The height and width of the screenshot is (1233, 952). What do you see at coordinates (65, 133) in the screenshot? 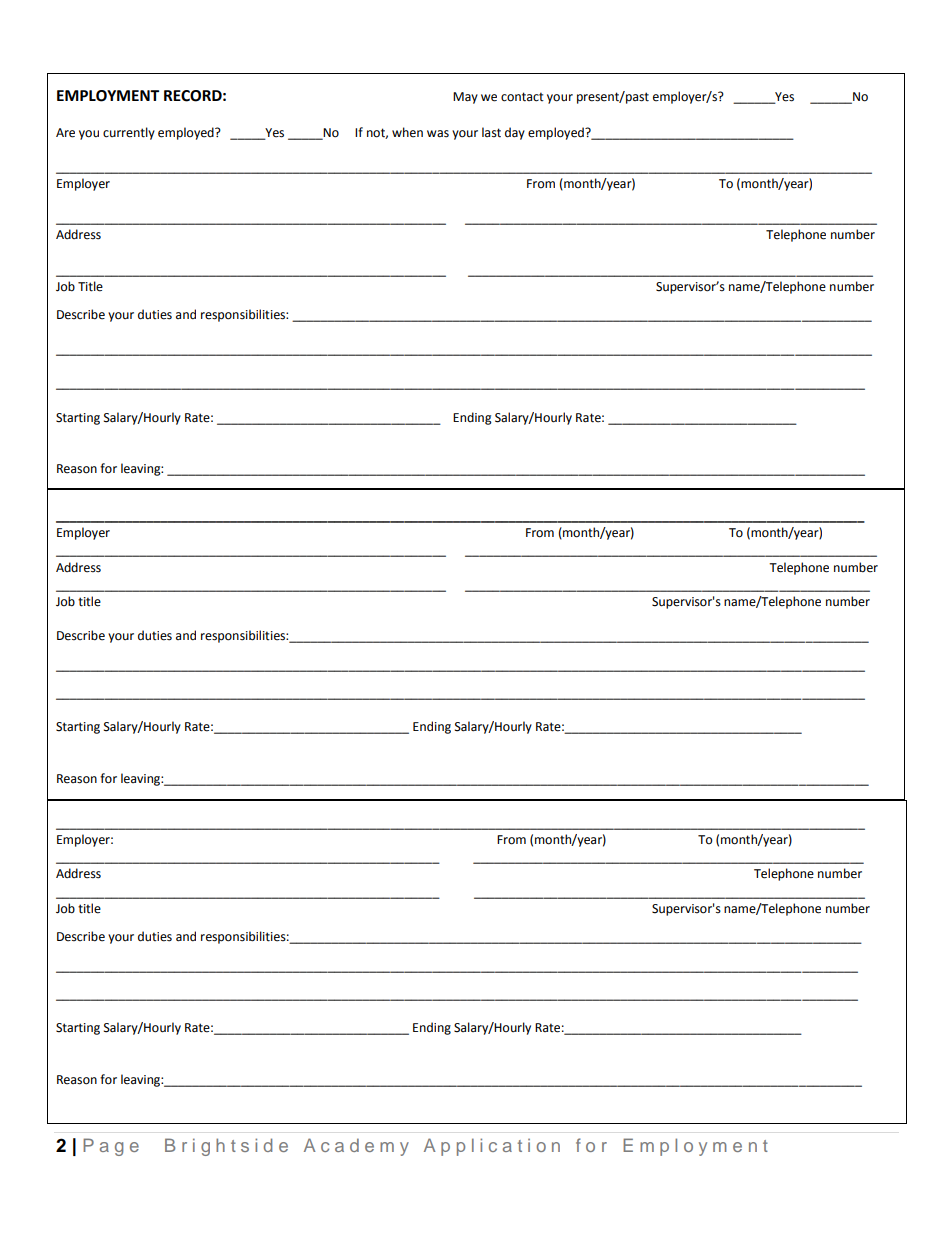
I see `Are` at bounding box center [65, 133].
